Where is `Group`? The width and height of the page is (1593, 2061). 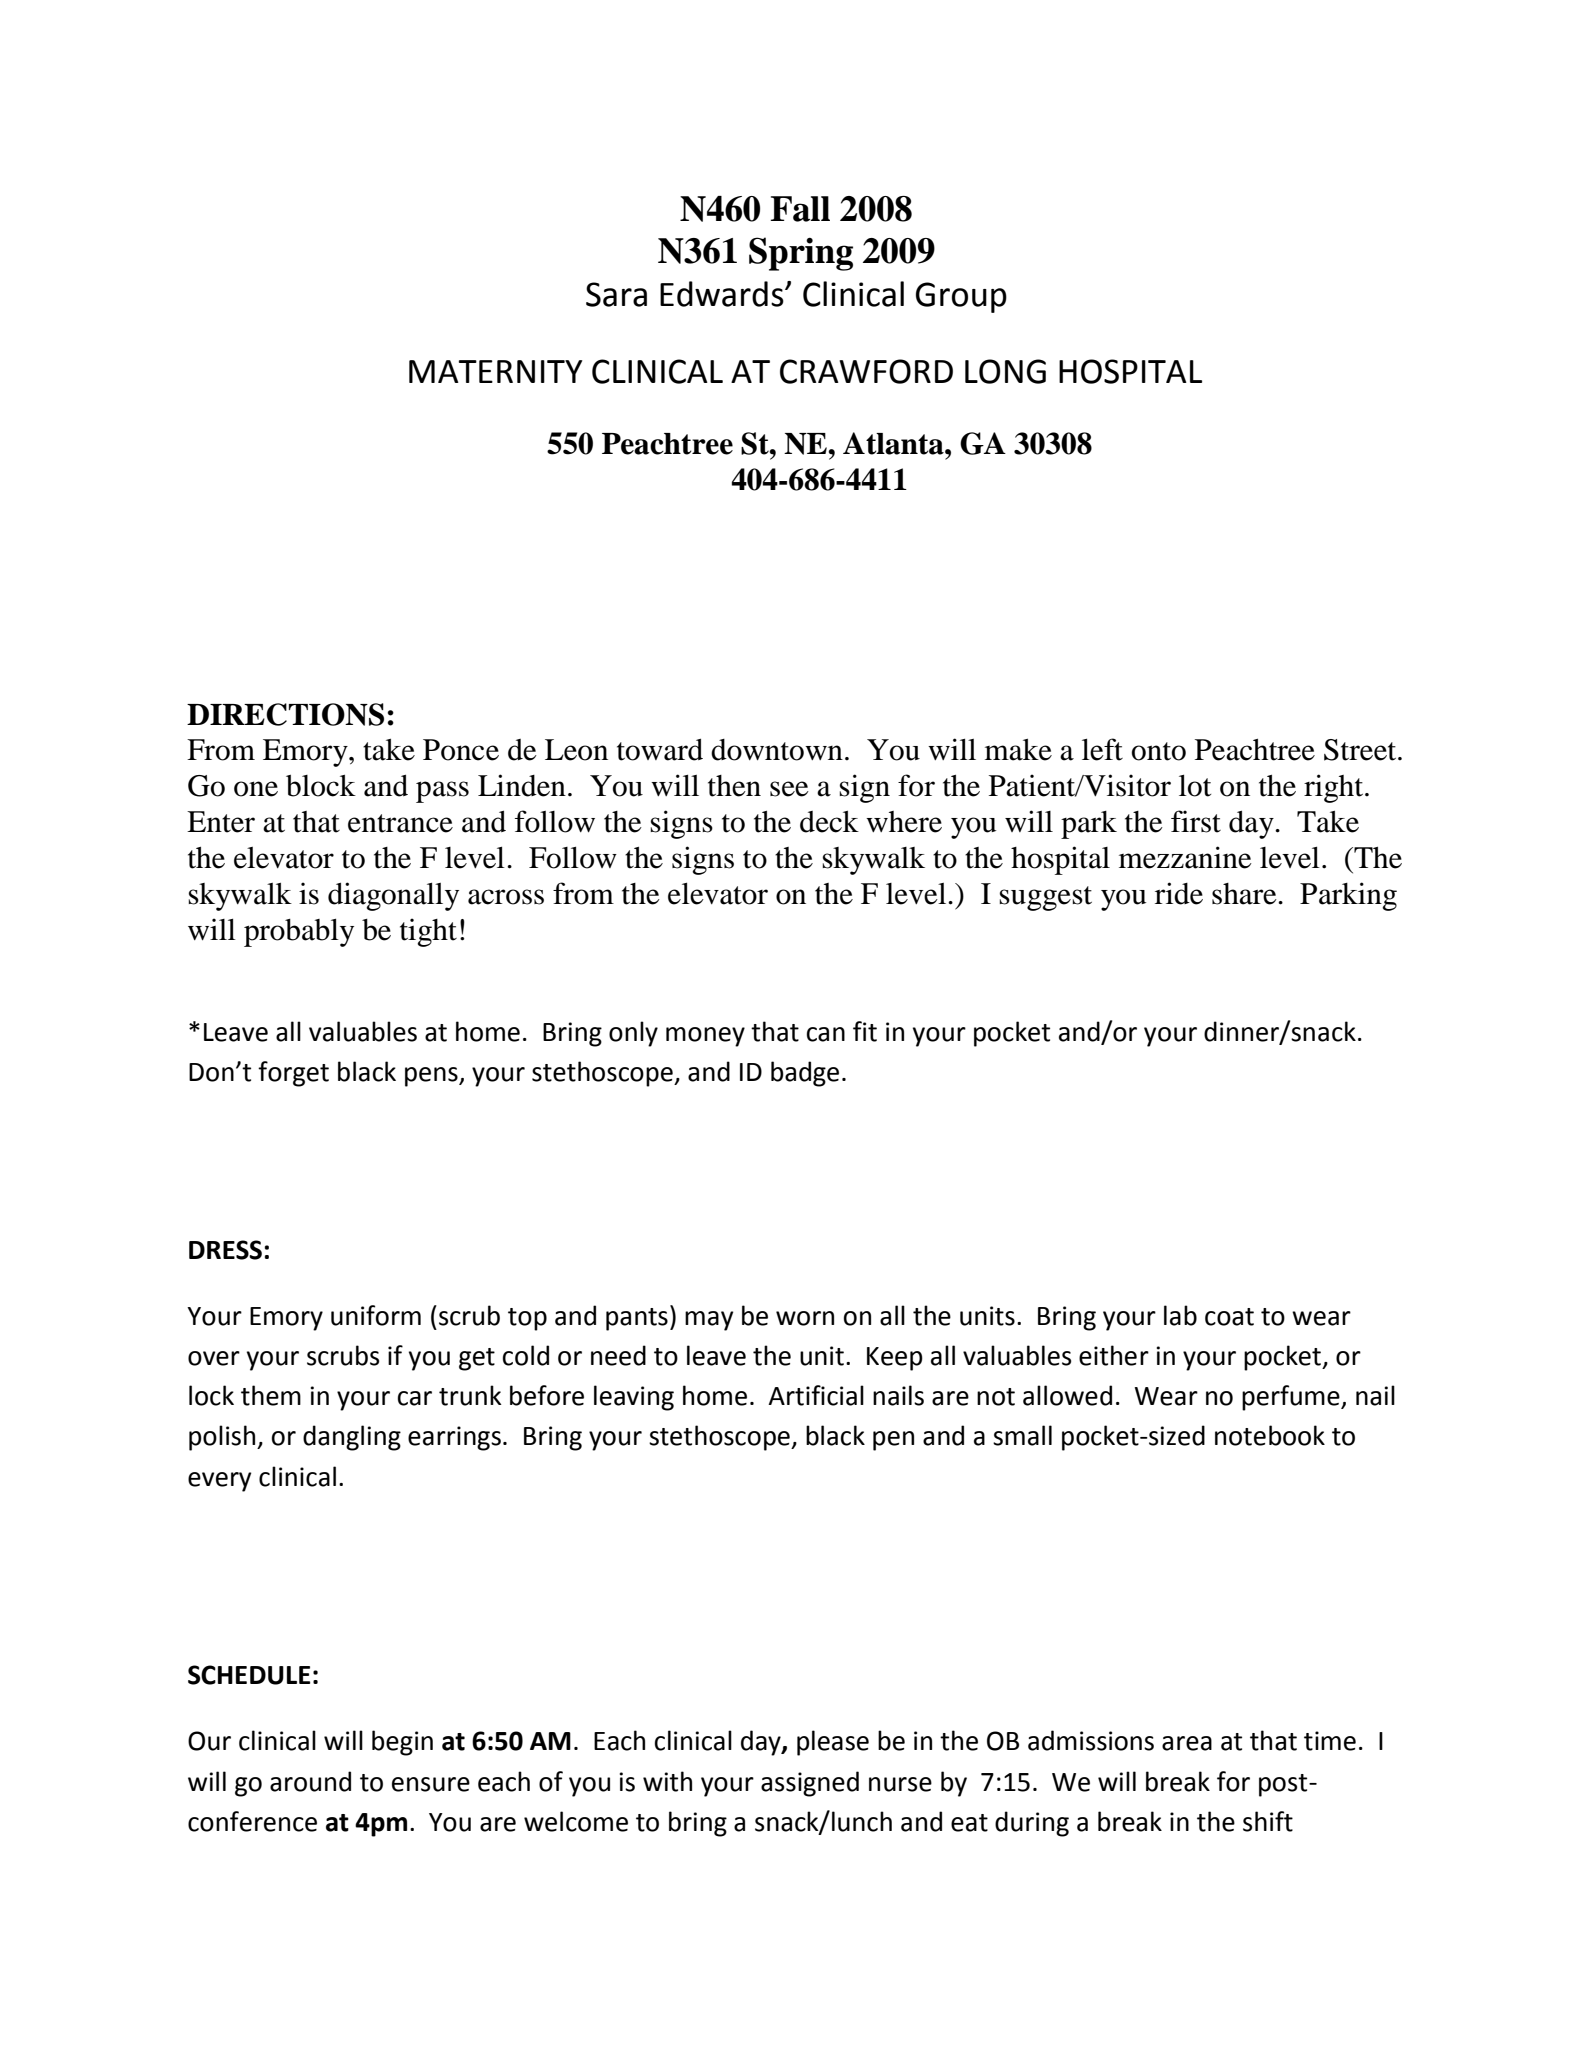 Group is located at coordinates (961, 297).
